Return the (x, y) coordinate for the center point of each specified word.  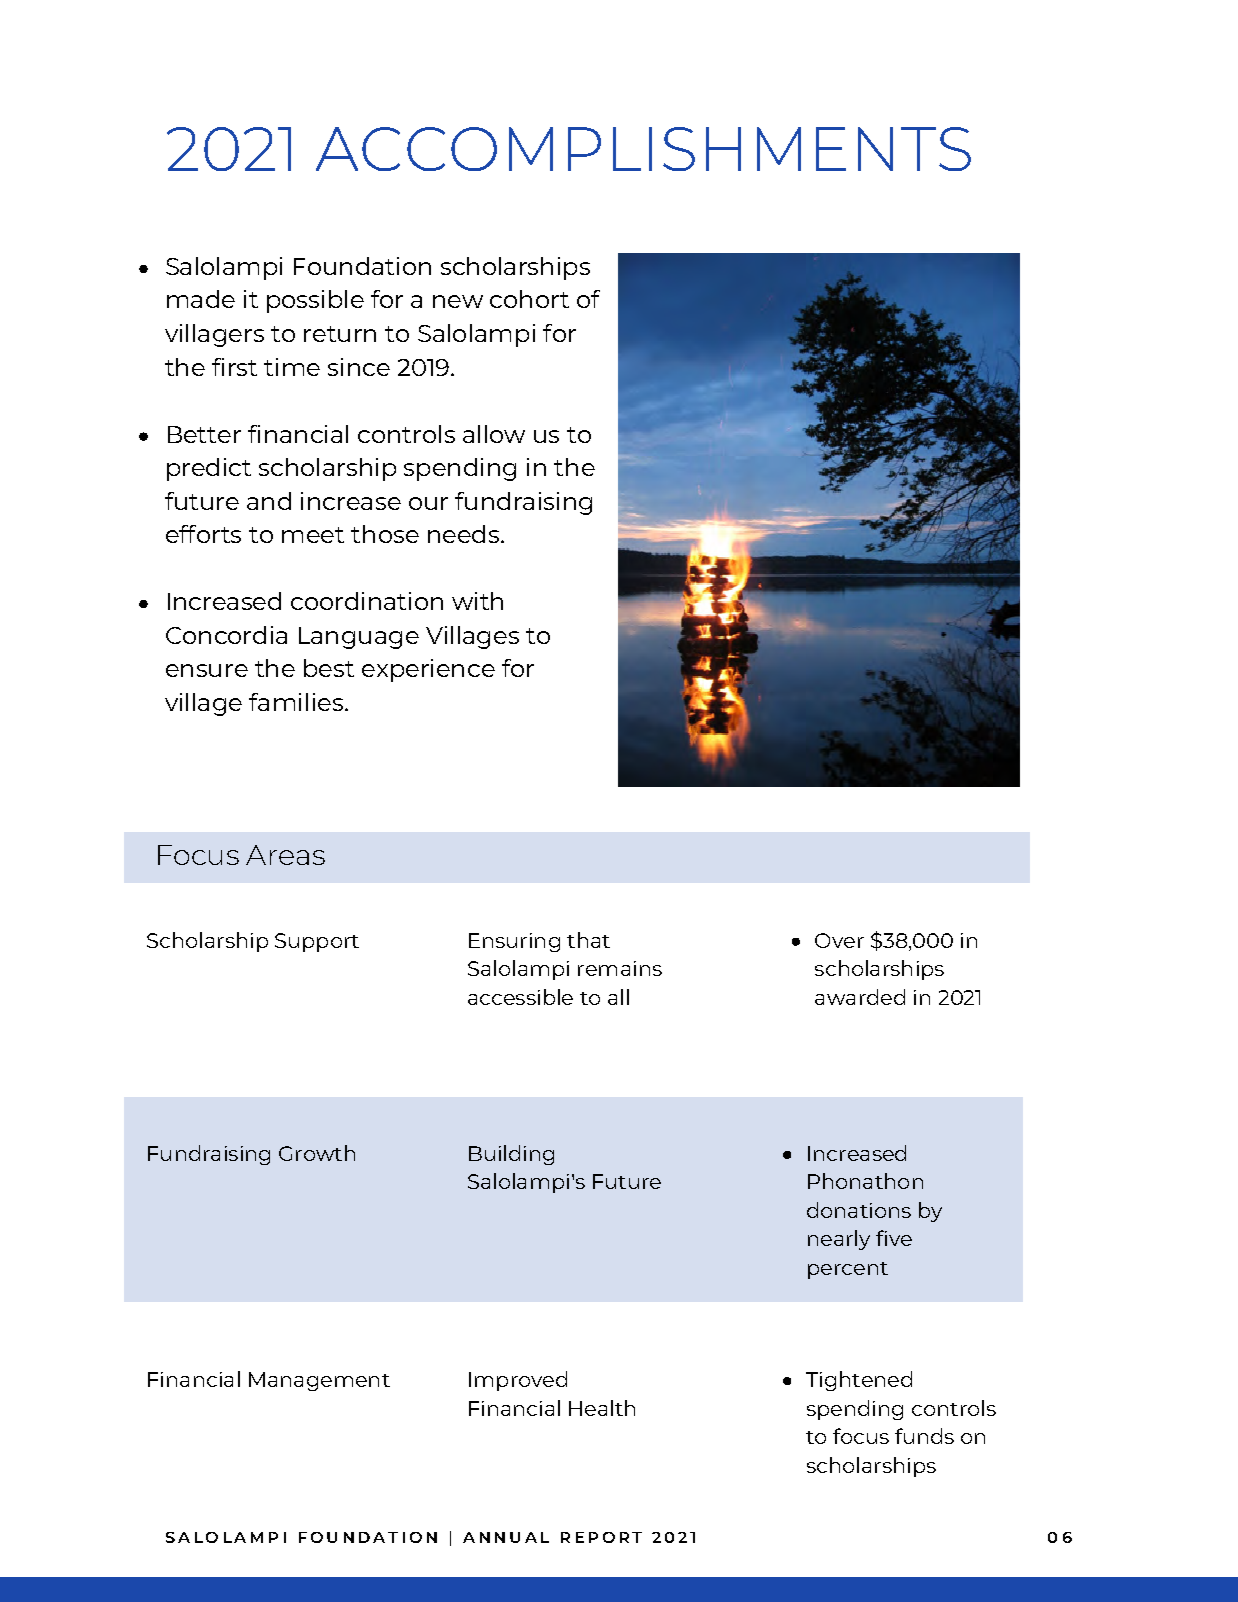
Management (319, 1381)
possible (315, 301)
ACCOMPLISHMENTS (643, 149)
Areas (285, 855)
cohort (529, 299)
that (588, 940)
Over (839, 940)
